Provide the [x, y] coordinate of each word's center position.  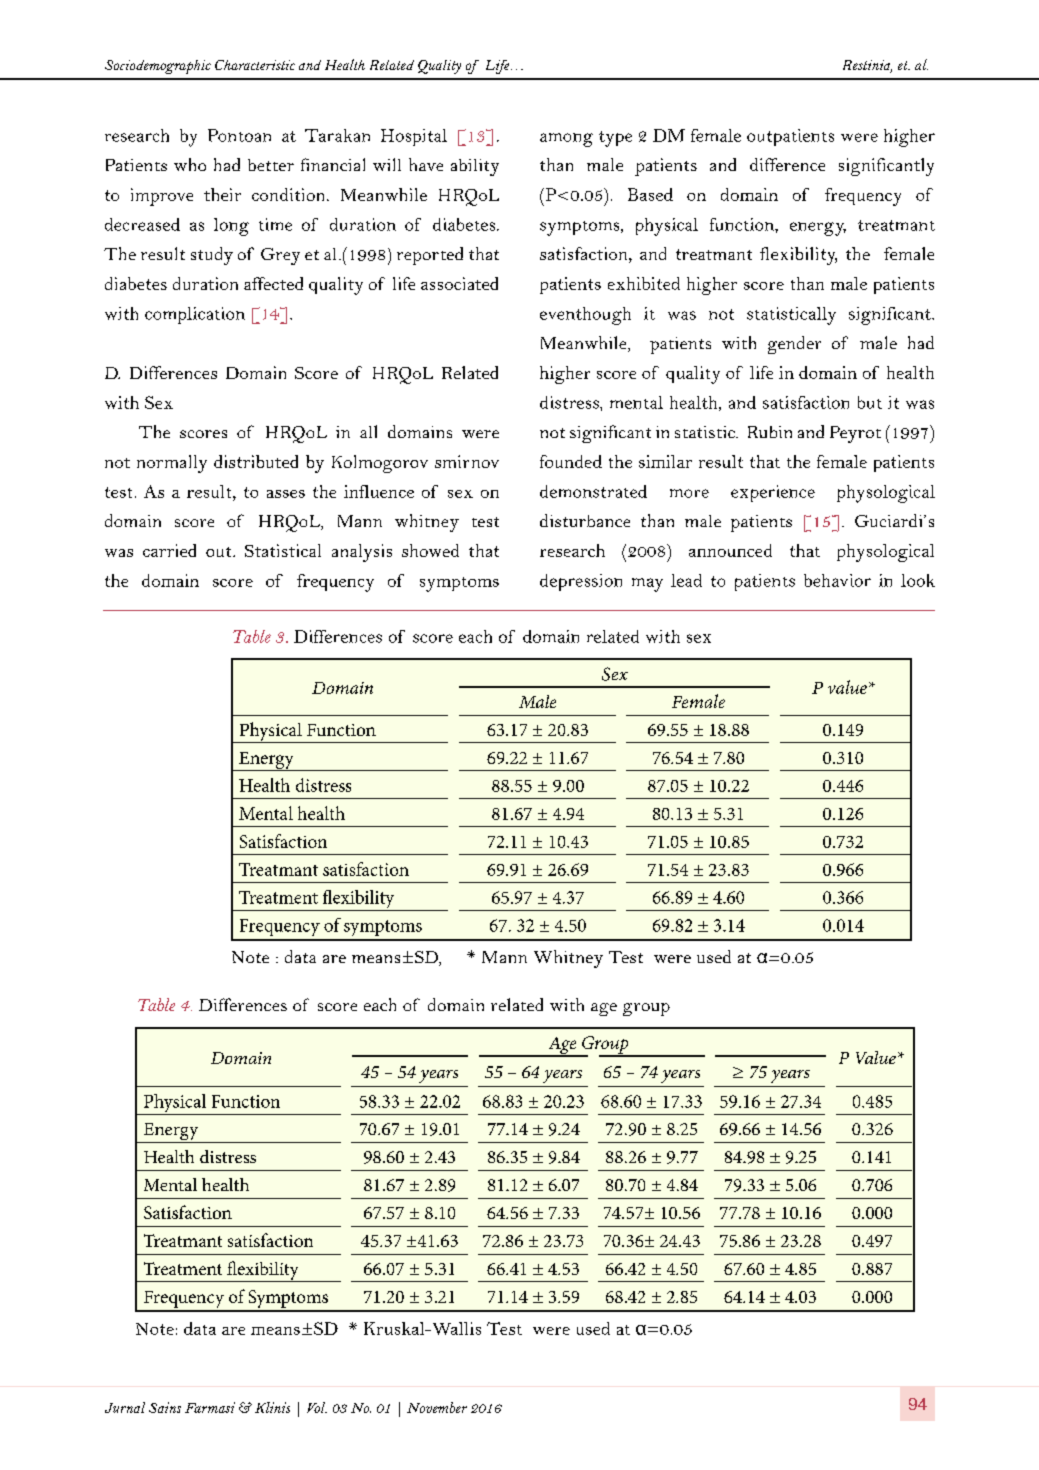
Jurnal [125, 1407]
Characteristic [255, 65]
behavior [837, 580]
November [437, 1407]
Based [650, 194]
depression [581, 582]
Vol [317, 1407]
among [566, 140]
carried [169, 550]
